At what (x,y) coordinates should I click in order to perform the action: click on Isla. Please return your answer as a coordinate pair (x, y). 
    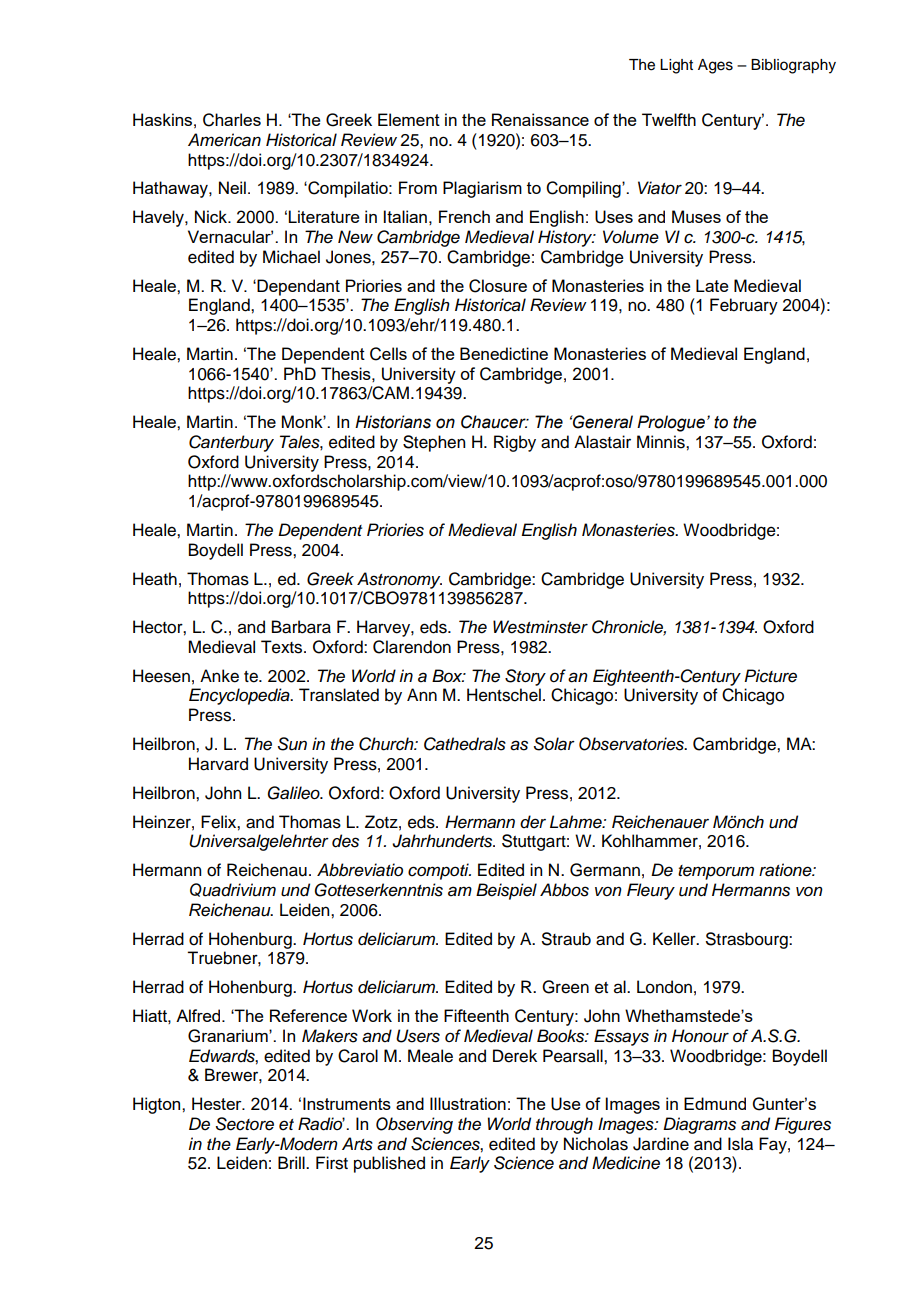
    Looking at the image, I should click on (740, 1144).
